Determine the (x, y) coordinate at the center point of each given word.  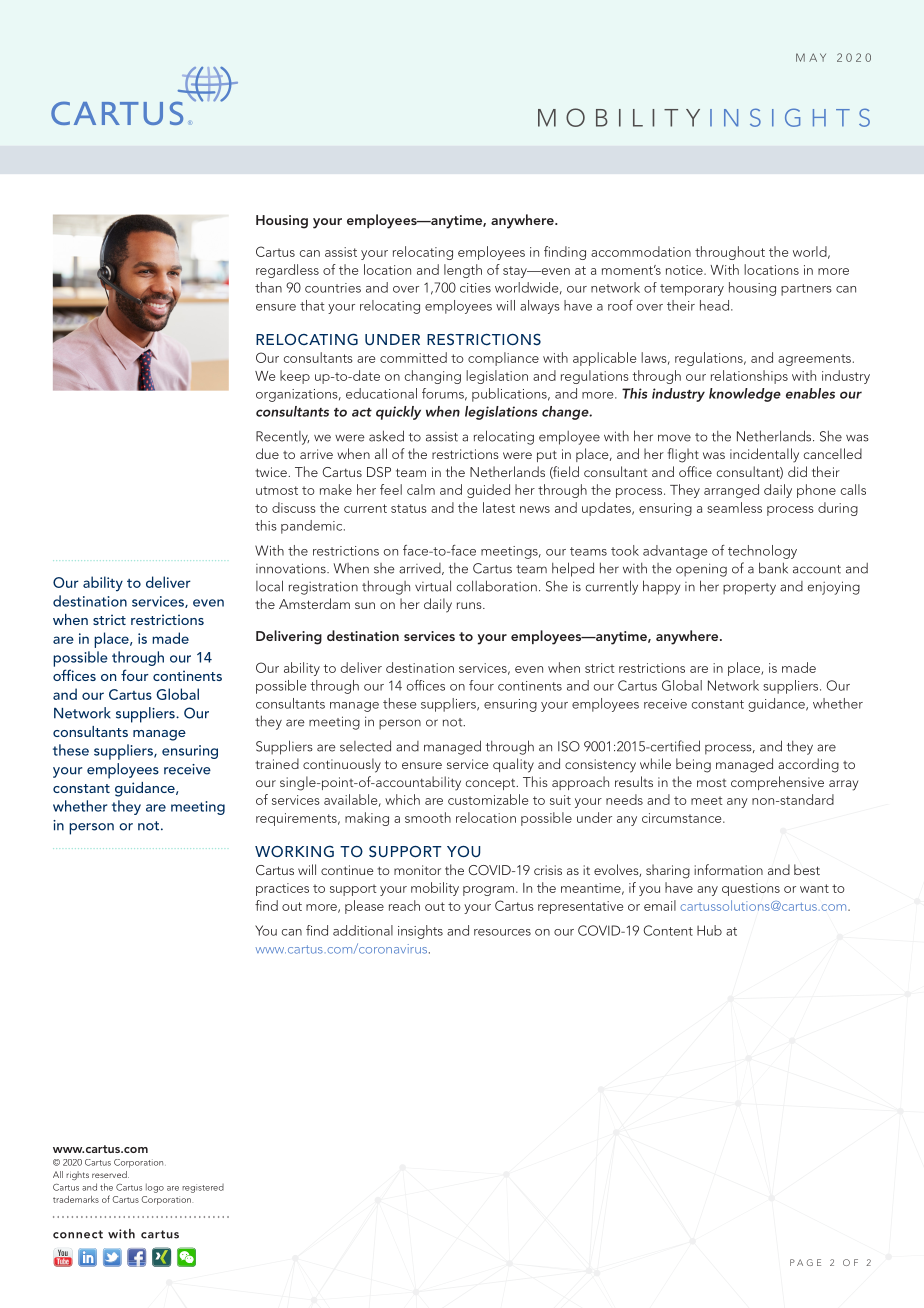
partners (806, 290)
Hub (709, 930)
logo (155, 1188)
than (268, 287)
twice (272, 472)
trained (277, 763)
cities (475, 288)
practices (282, 889)
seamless (734, 507)
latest (499, 507)
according (808, 765)
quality (513, 765)
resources (502, 932)
